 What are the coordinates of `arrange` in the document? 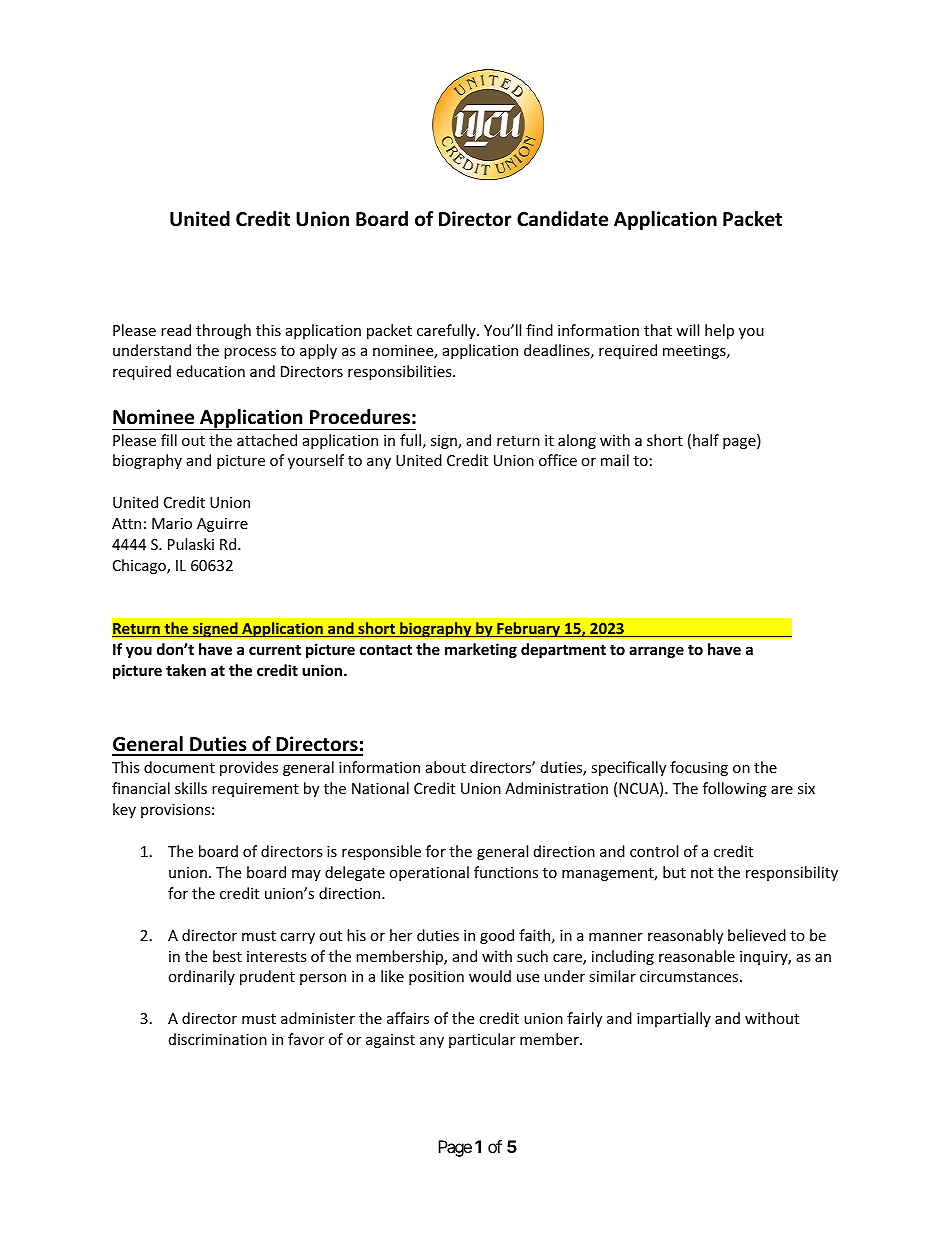 It's located at (656, 652).
